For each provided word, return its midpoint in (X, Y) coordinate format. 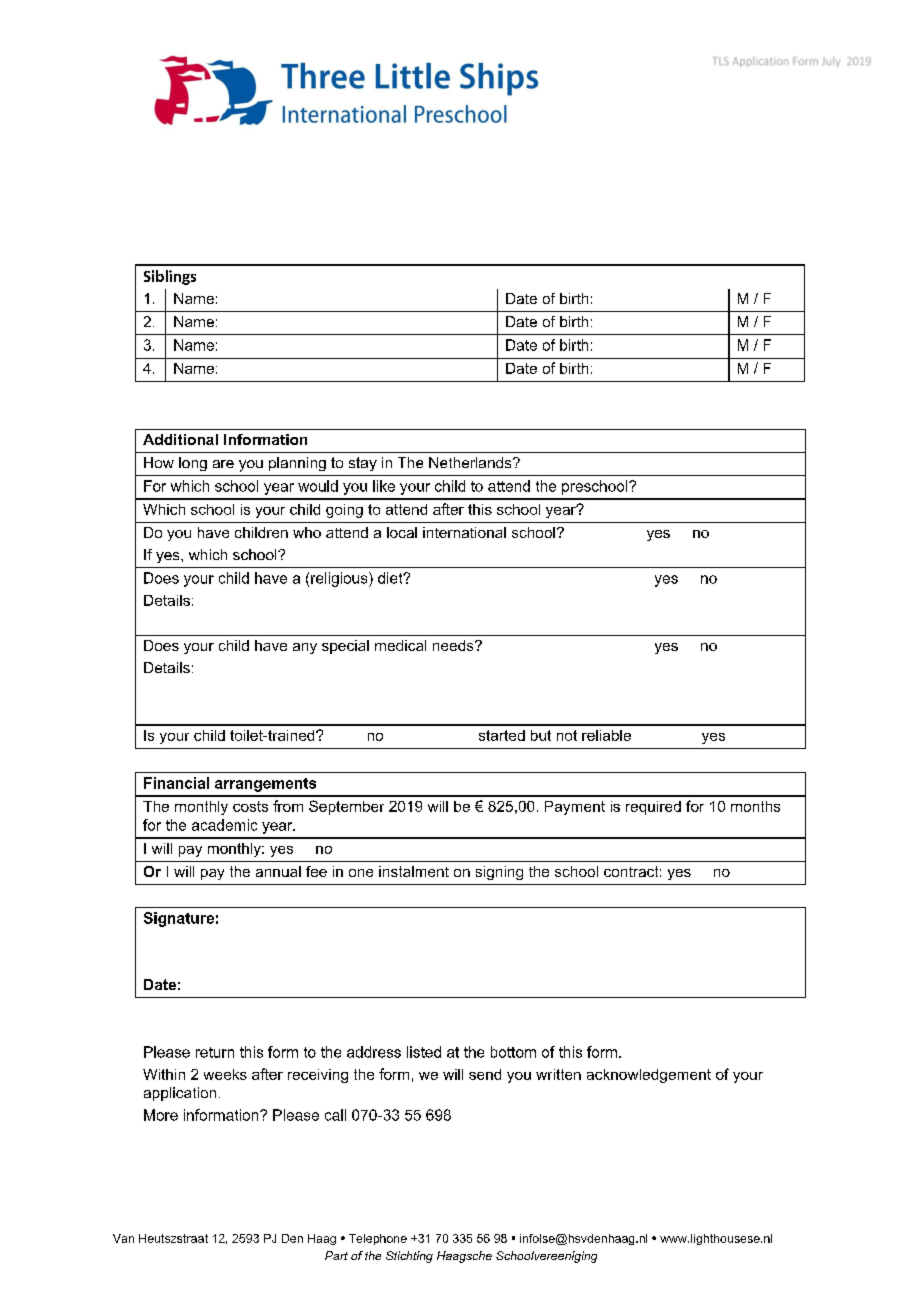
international (464, 532)
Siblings (170, 277)
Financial (176, 783)
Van (123, 1238)
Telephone (378, 1239)
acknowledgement (649, 1076)
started (502, 735)
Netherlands (471, 462)
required (653, 808)
